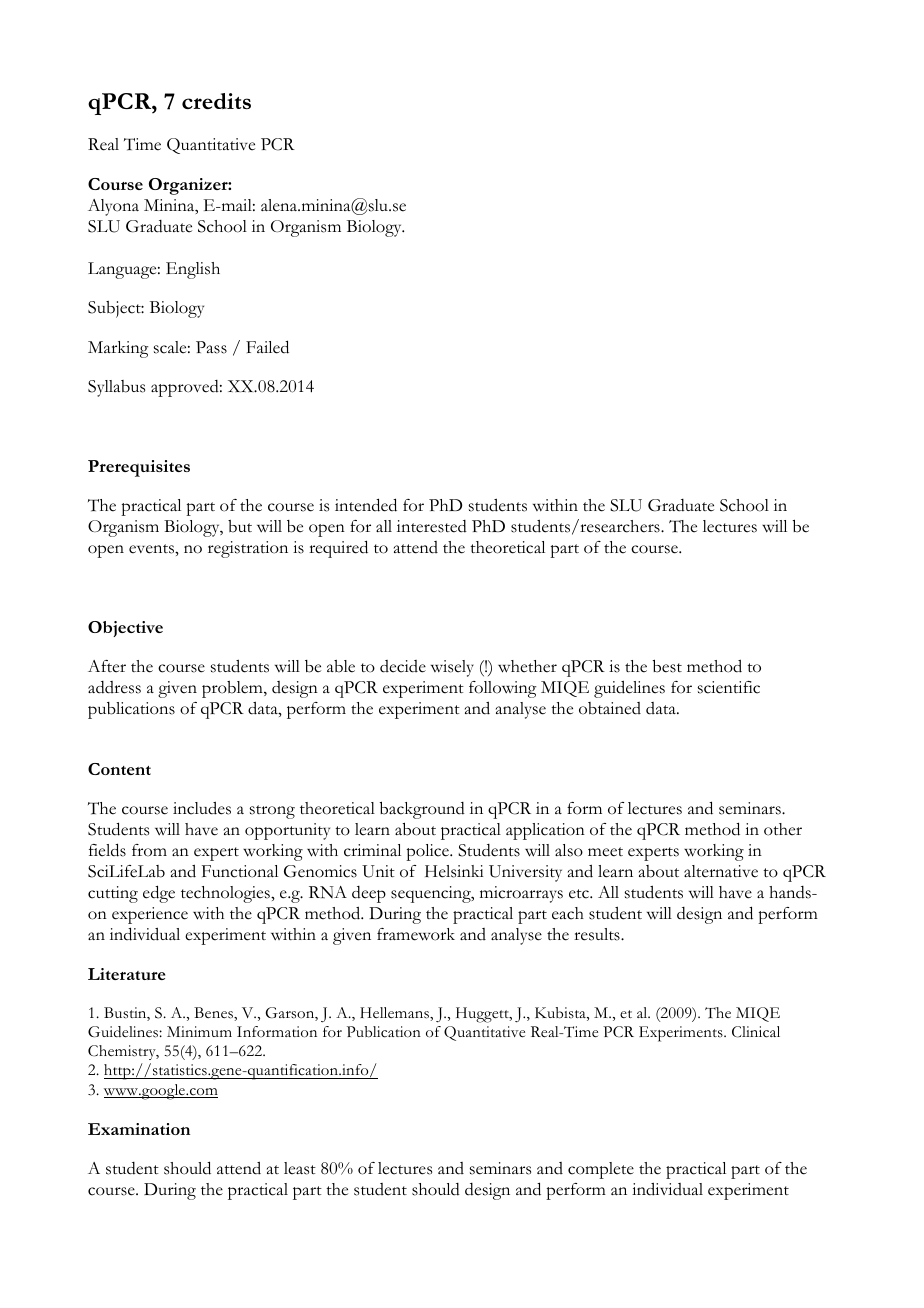 The width and height of the screenshot is (924, 1308). What do you see at coordinates (216, 101) in the screenshot?
I see `credits` at bounding box center [216, 101].
